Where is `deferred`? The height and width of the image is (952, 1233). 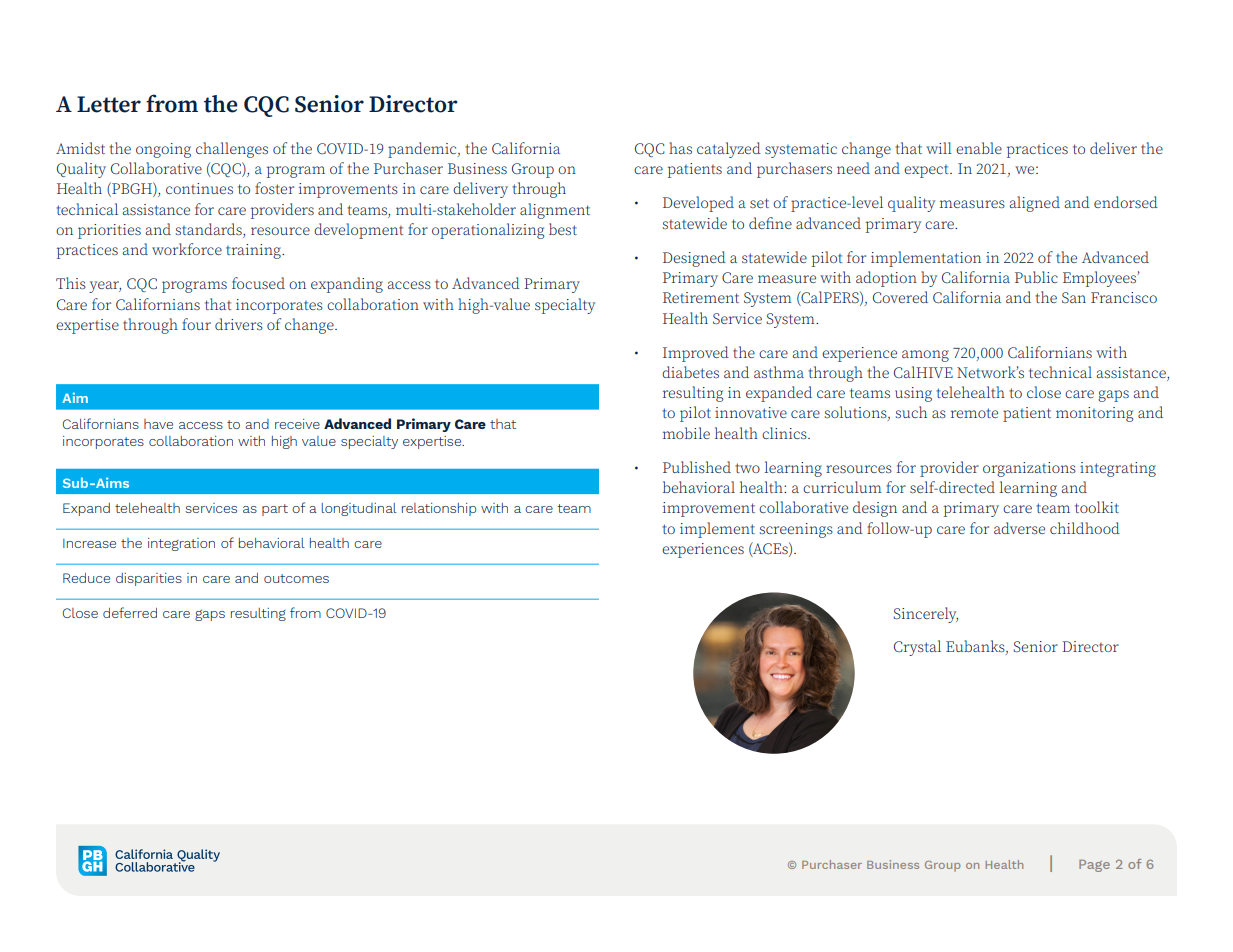 deferred is located at coordinates (130, 612).
